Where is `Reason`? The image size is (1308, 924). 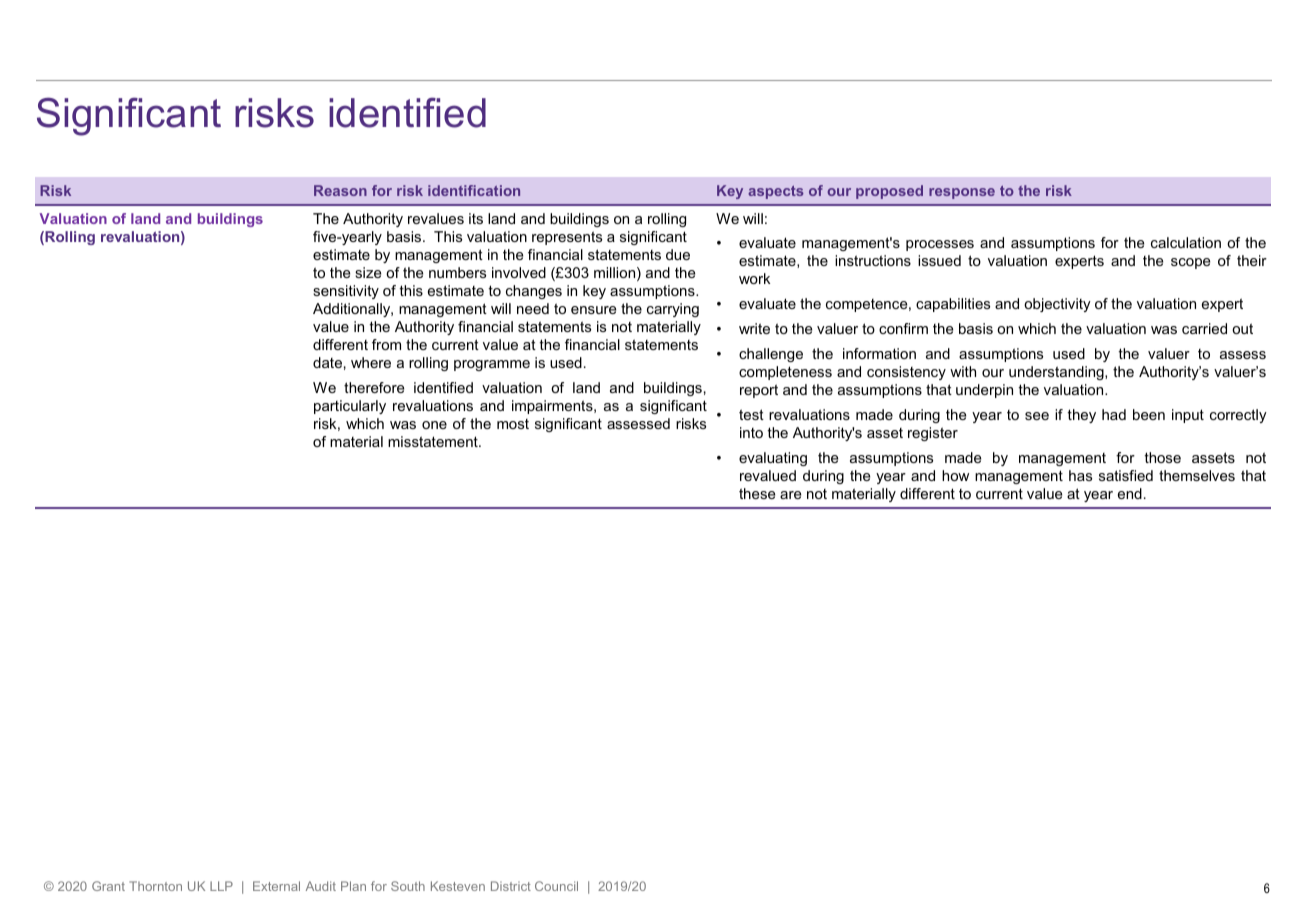
Reason is located at coordinates (340, 190).
